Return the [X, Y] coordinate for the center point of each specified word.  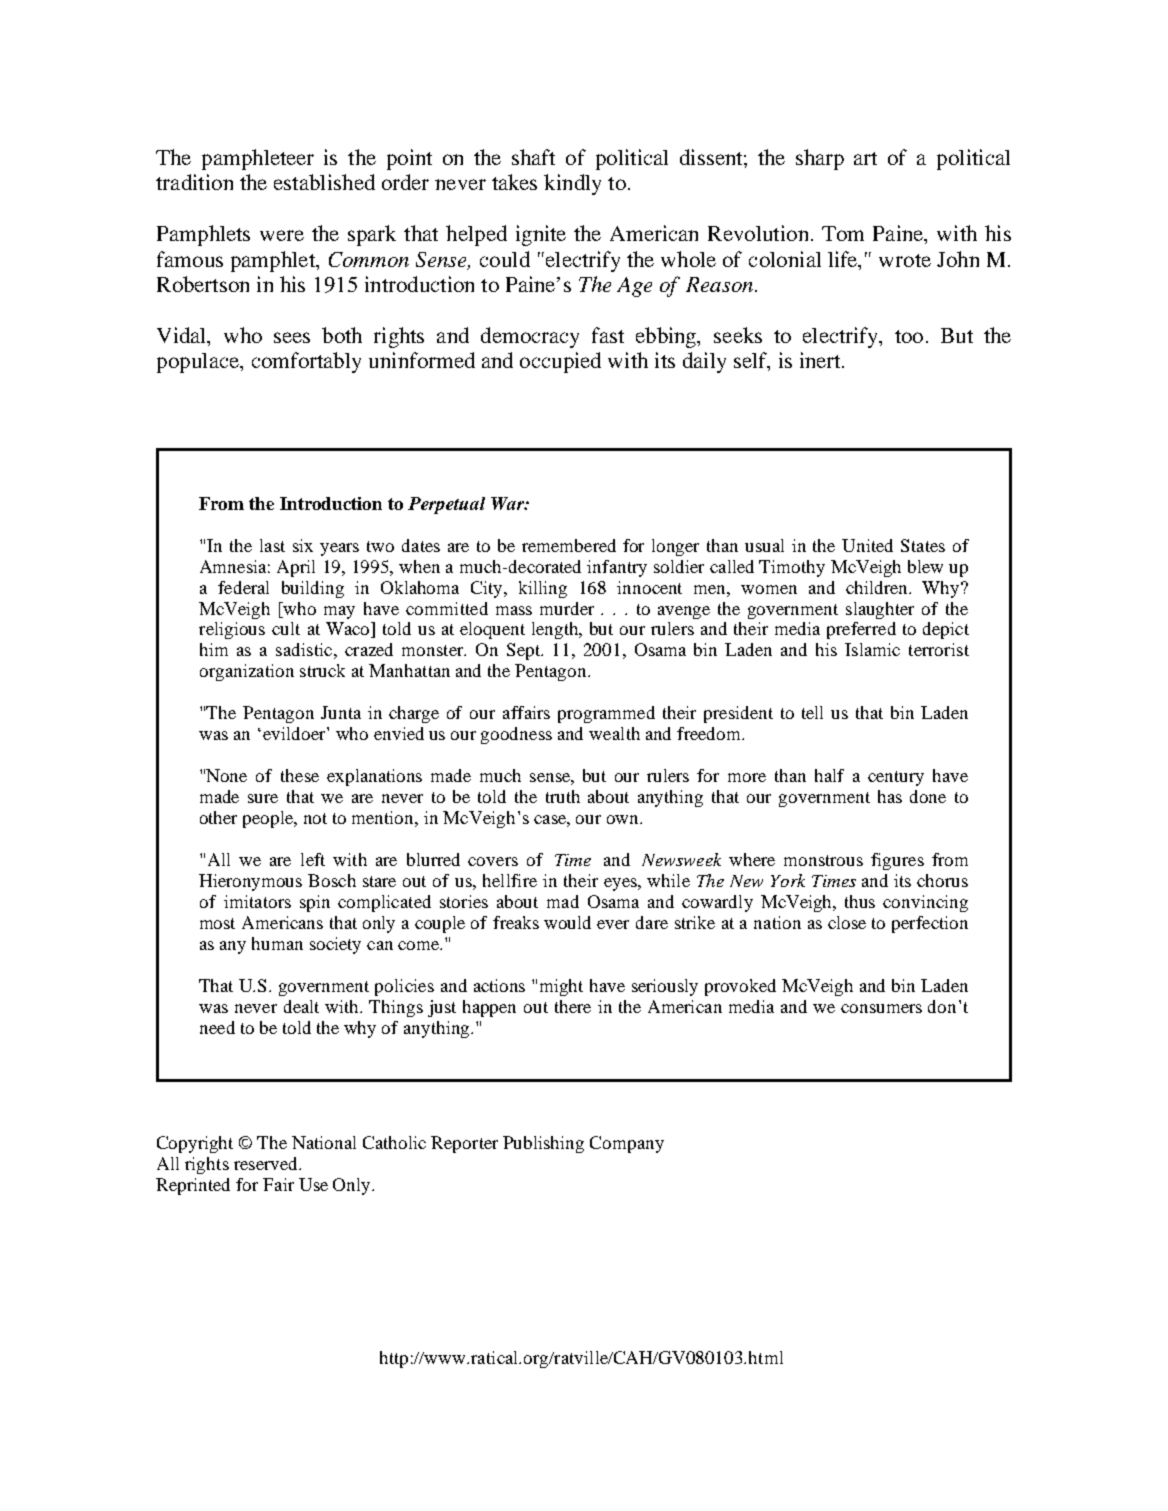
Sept [525, 651]
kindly [572, 184]
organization [247, 672]
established [324, 182]
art [865, 158]
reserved [267, 1163]
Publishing [543, 1144]
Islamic [872, 649]
